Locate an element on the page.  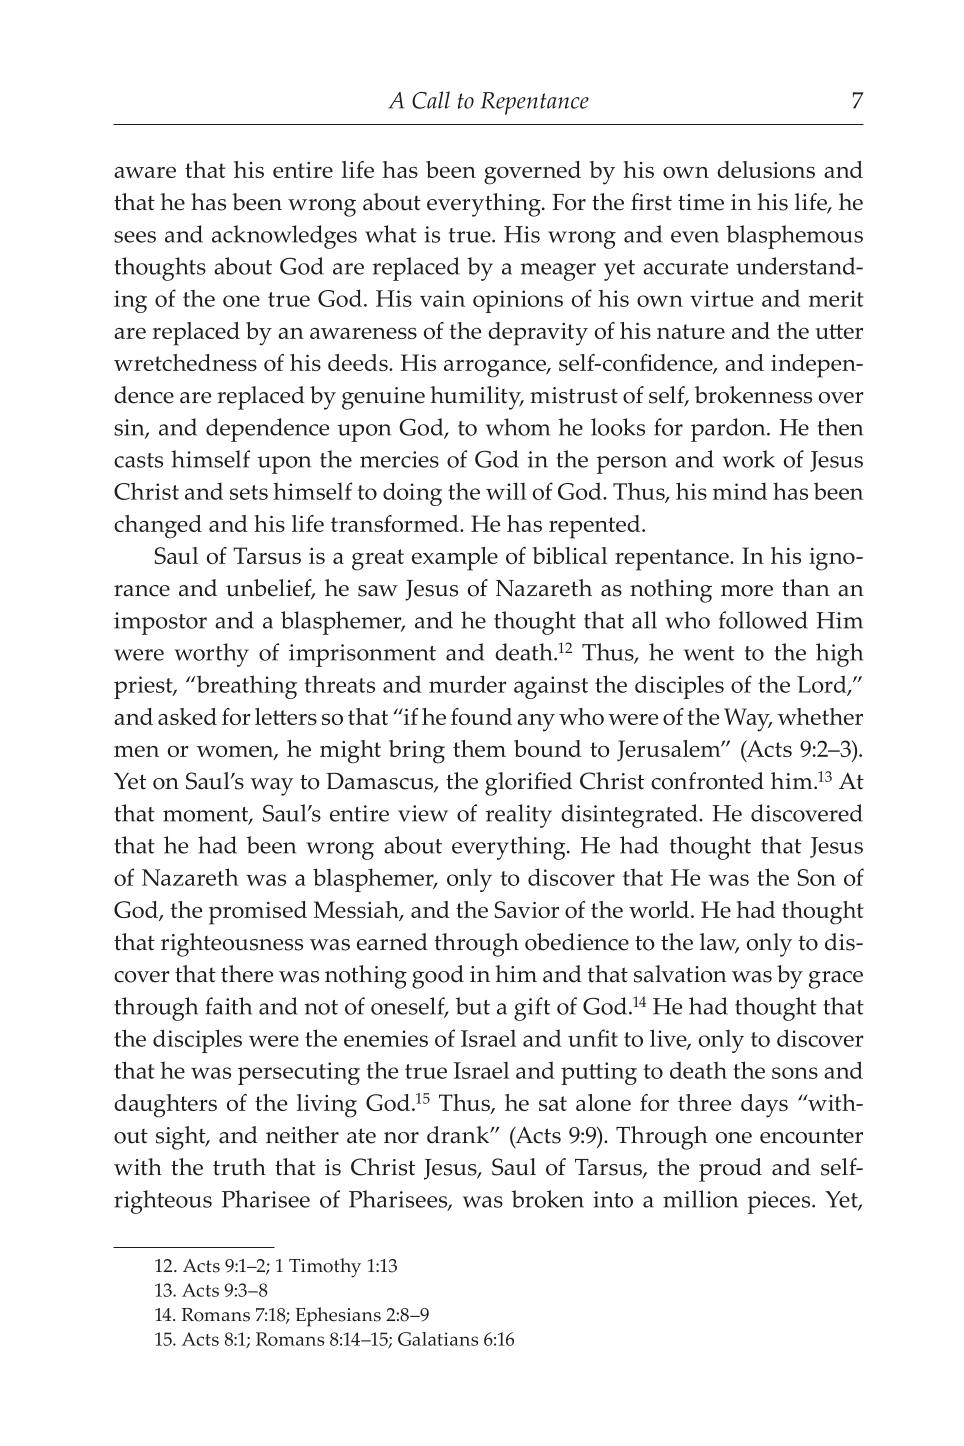
delusions is located at coordinates (766, 169).
